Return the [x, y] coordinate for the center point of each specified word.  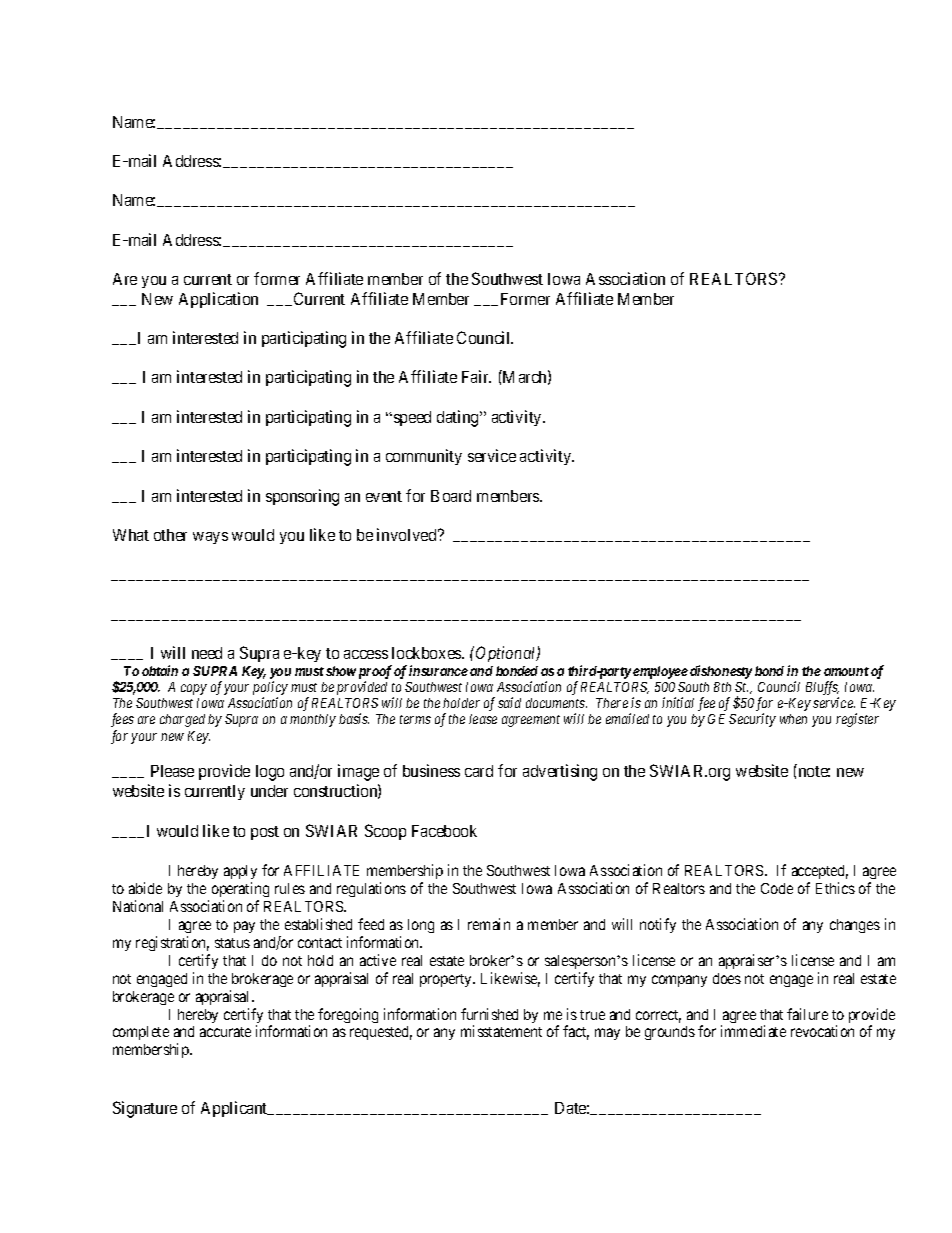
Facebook [444, 831]
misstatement [501, 1031]
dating [459, 418]
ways [210, 538]
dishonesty [721, 672]
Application [218, 300]
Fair [476, 376]
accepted [820, 874]
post [265, 833]
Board [451, 496]
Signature [145, 1109]
